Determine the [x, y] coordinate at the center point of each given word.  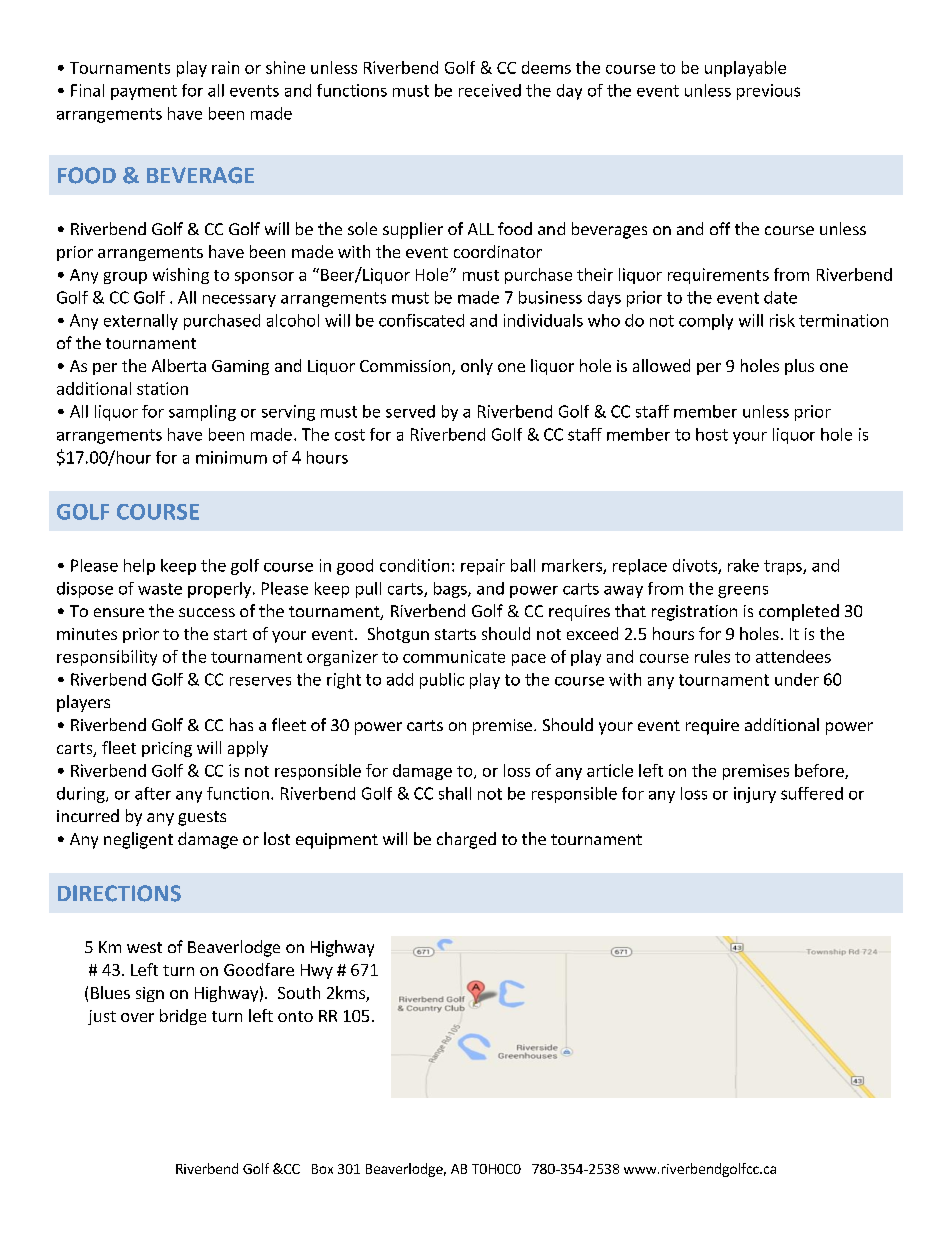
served [410, 411]
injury [755, 795]
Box [322, 1169]
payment [144, 92]
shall [455, 793]
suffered [812, 793]
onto [295, 1016]
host [712, 434]
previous [768, 92]
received [490, 90]
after [153, 793]
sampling [202, 413]
